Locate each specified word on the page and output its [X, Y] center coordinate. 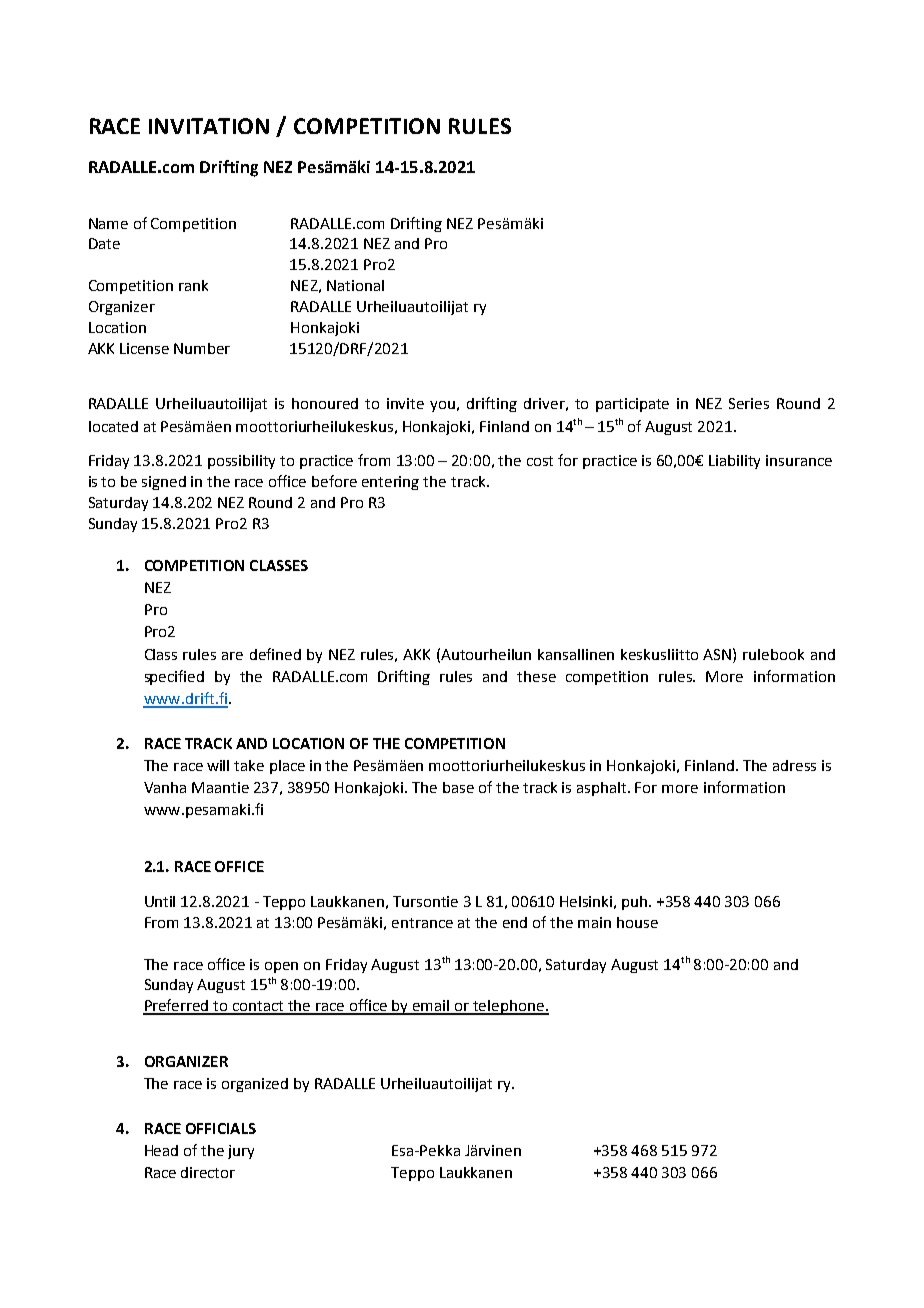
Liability [734, 462]
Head [161, 1150]
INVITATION [209, 126]
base [458, 787]
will [218, 765]
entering [390, 483]
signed [164, 483]
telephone [508, 1007]
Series [749, 403]
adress [794, 765]
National [355, 285]
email [431, 1007]
